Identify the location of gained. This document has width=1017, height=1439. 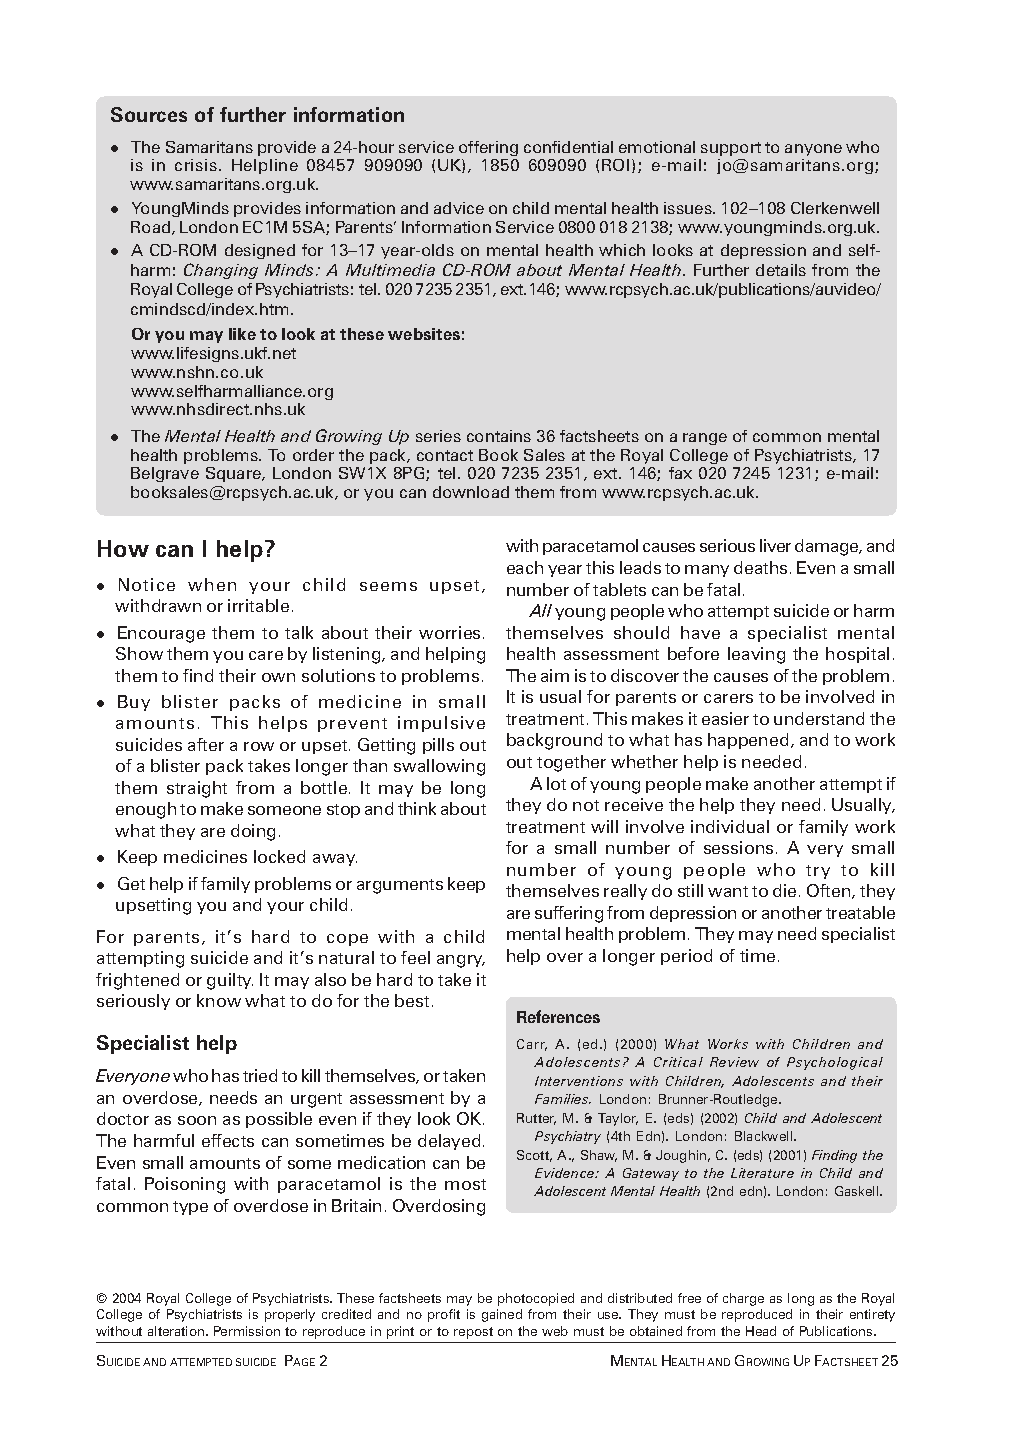
(502, 1315).
